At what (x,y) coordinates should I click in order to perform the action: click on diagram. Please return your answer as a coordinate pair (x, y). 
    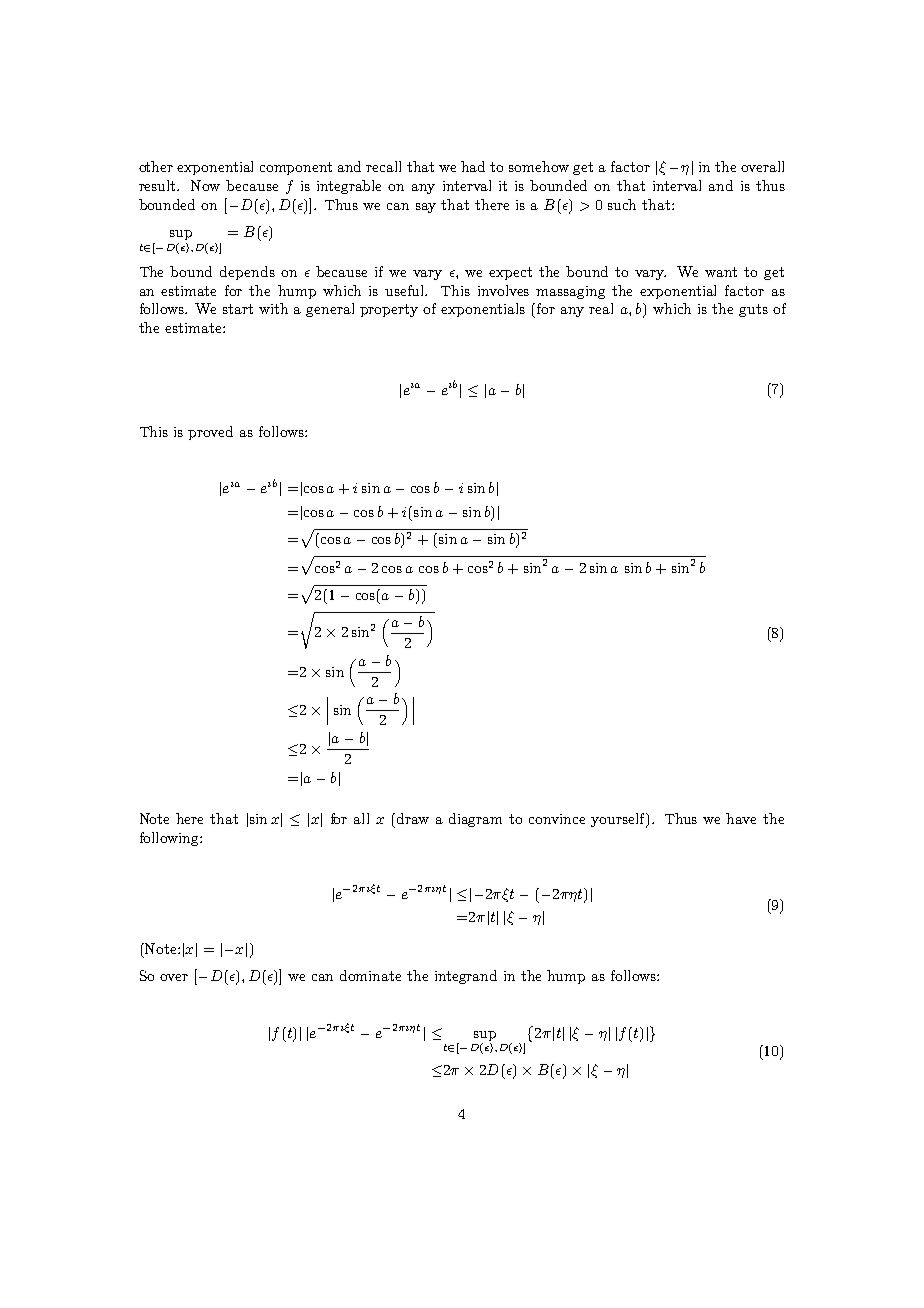
    Looking at the image, I should click on (475, 820).
